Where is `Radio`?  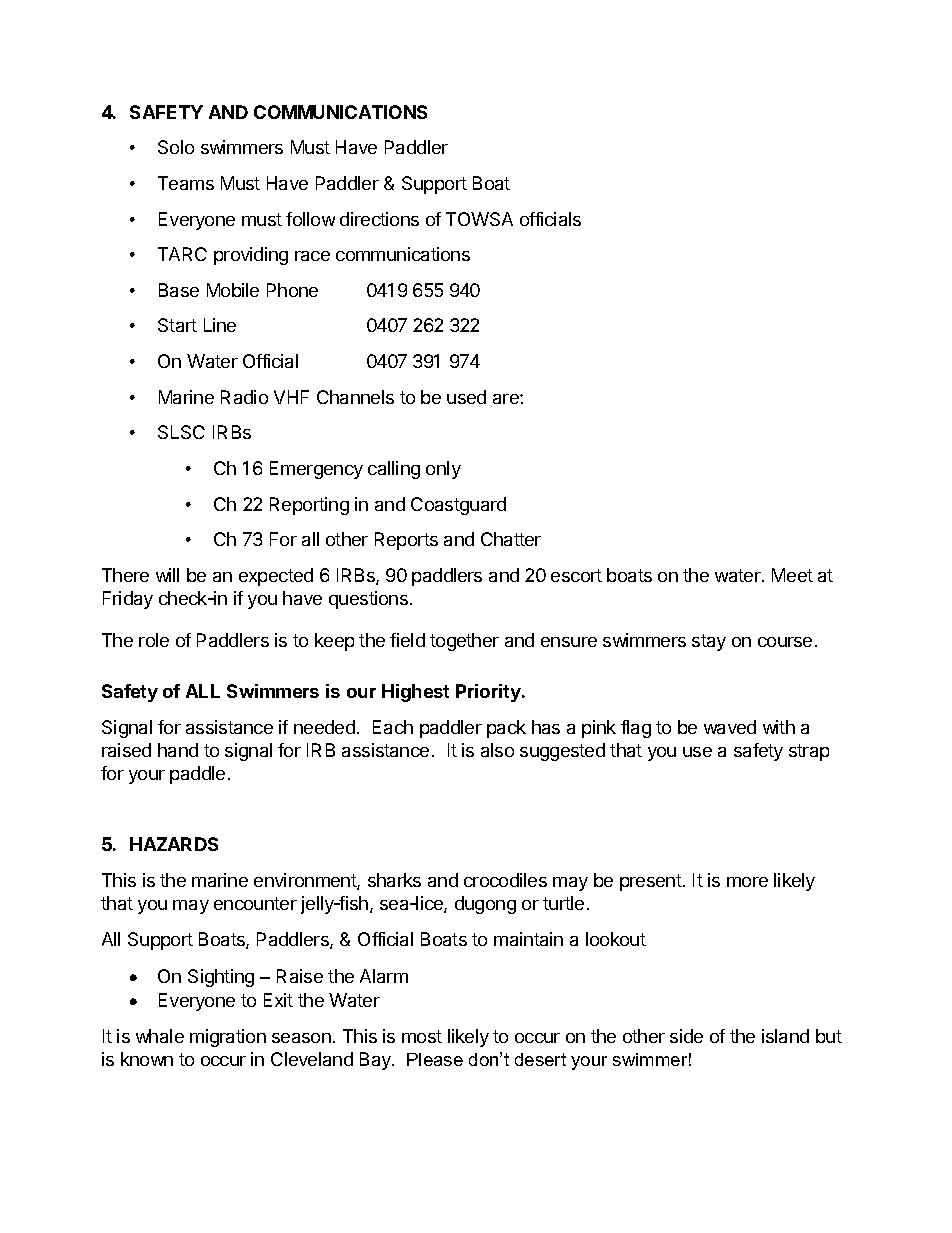 Radio is located at coordinates (244, 397).
